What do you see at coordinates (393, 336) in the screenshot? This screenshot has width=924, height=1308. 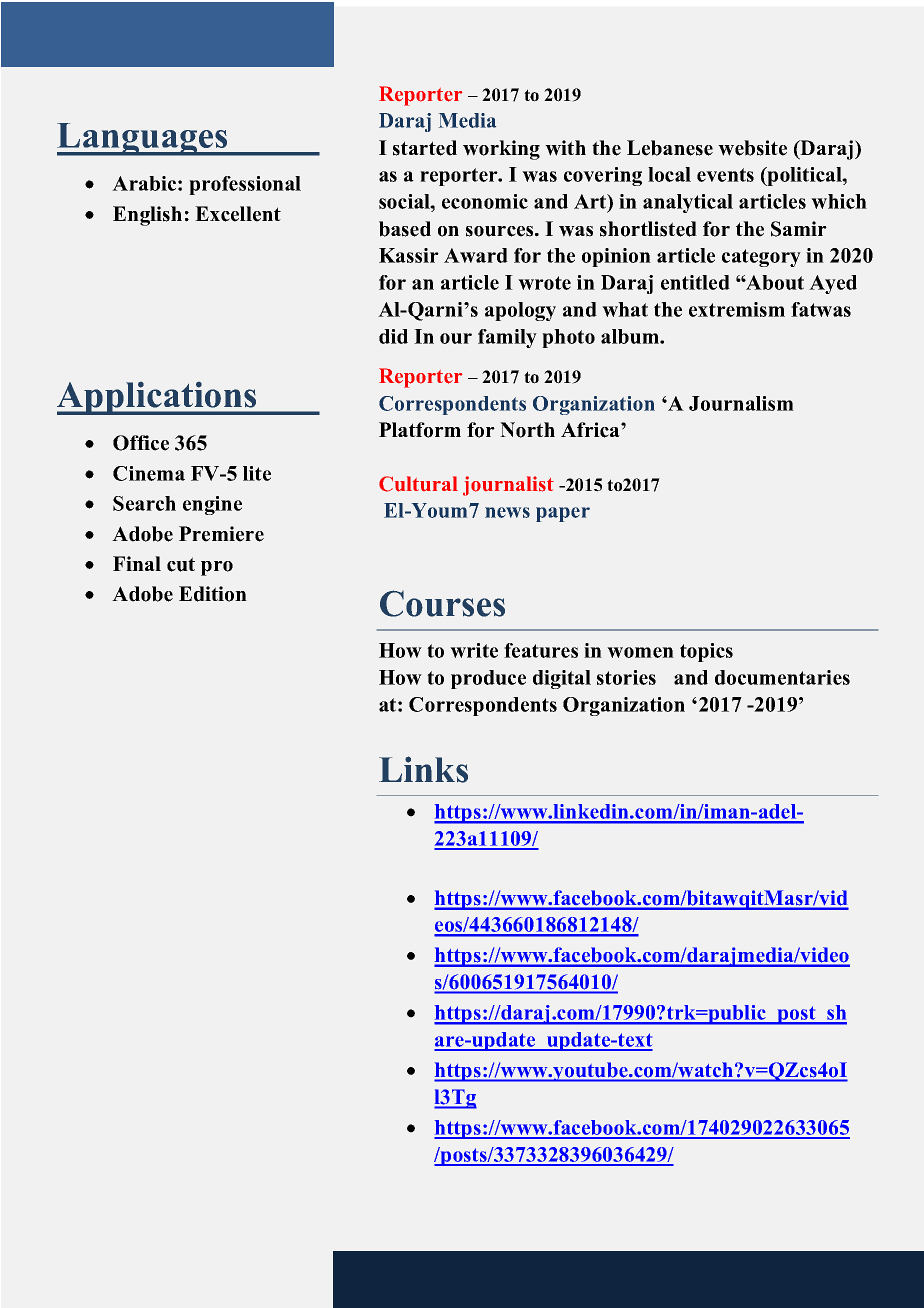 I see `did` at bounding box center [393, 336].
